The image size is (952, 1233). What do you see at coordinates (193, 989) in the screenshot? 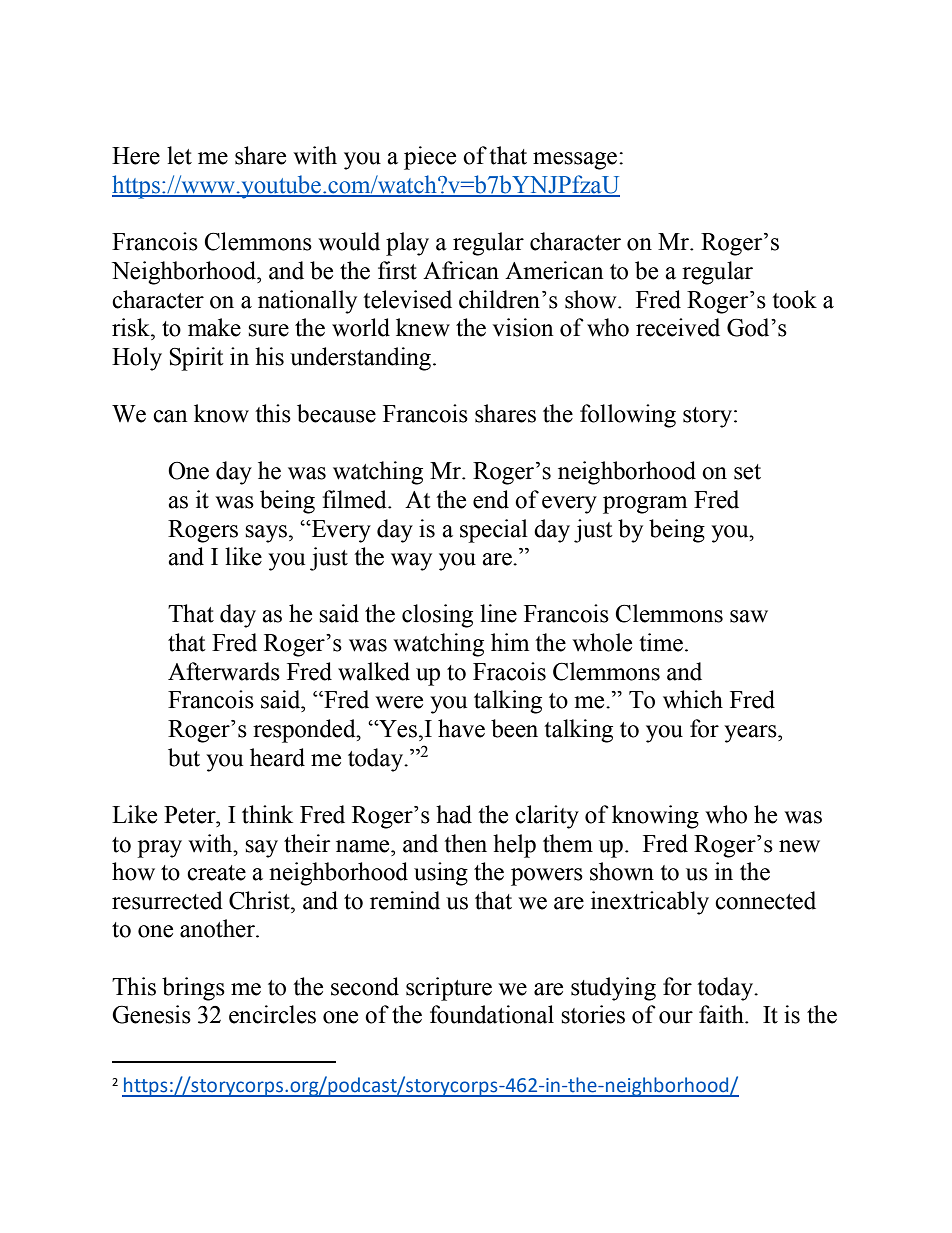
I see `brings` at bounding box center [193, 989].
